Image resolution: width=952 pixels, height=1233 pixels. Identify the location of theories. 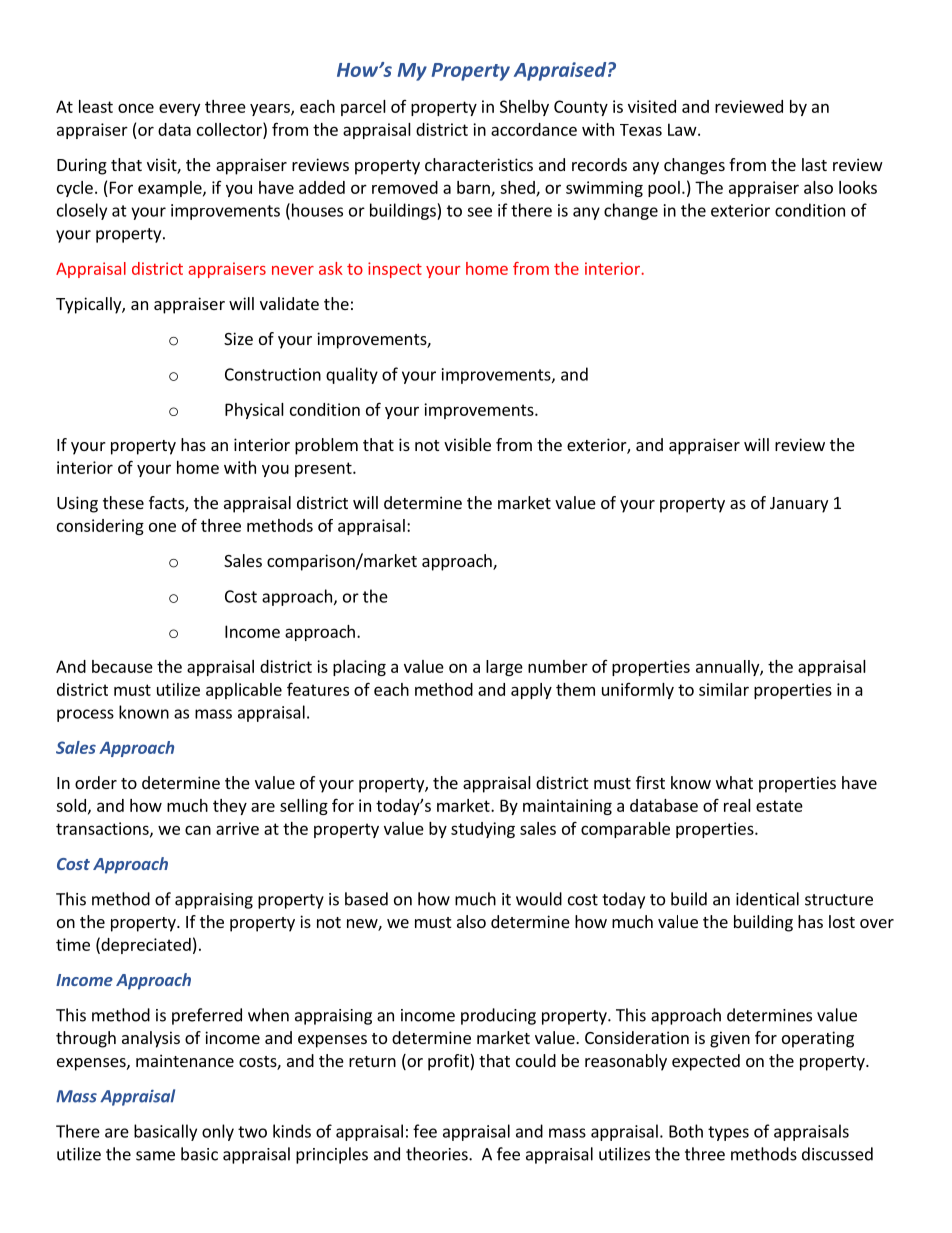
(438, 1154).
